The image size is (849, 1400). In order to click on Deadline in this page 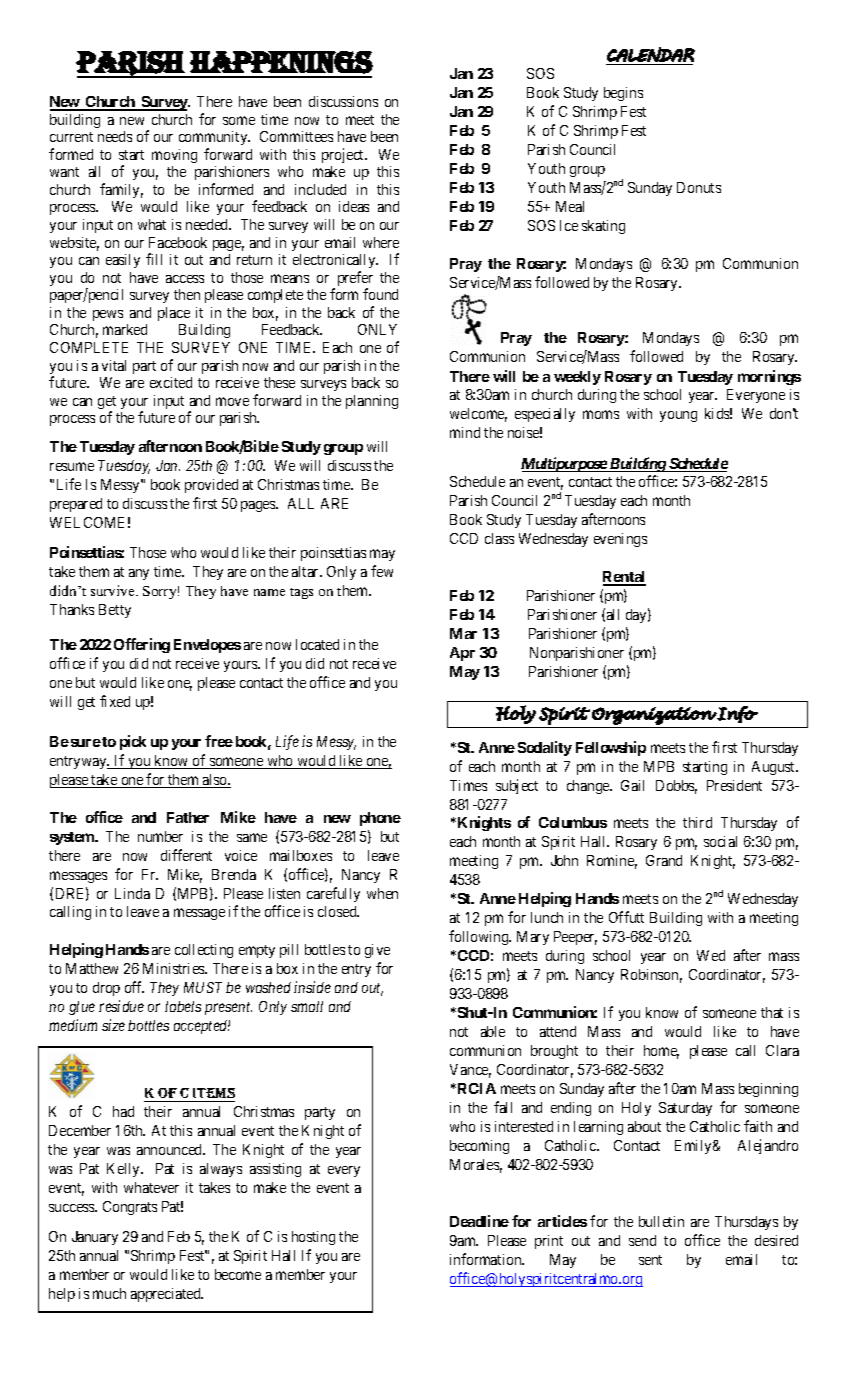, I will do `click(479, 1221)`.
